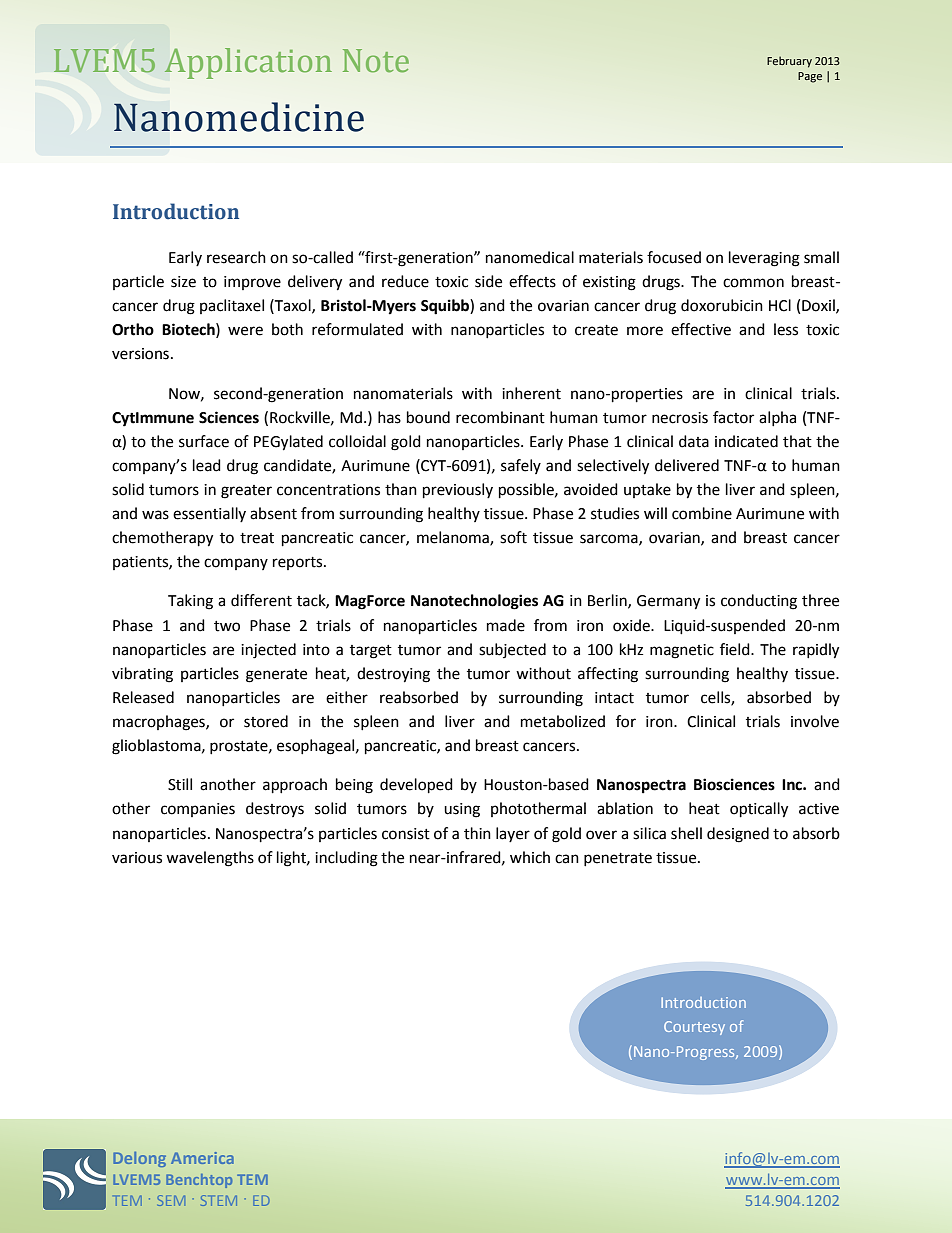 The image size is (952, 1233). Describe the element at coordinates (789, 62) in the screenshot. I see `February` at that location.
